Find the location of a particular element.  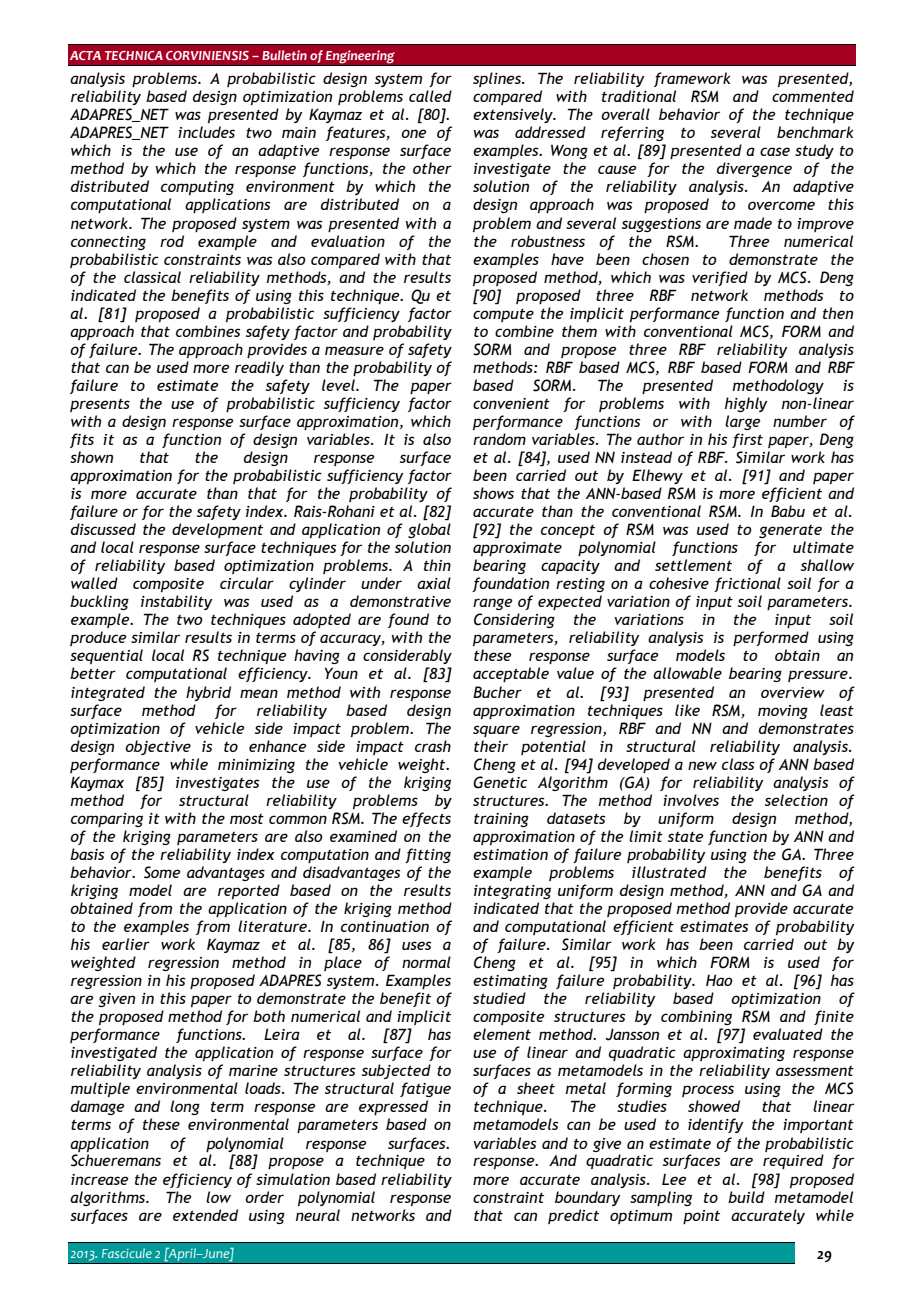

random is located at coordinates (499, 439).
